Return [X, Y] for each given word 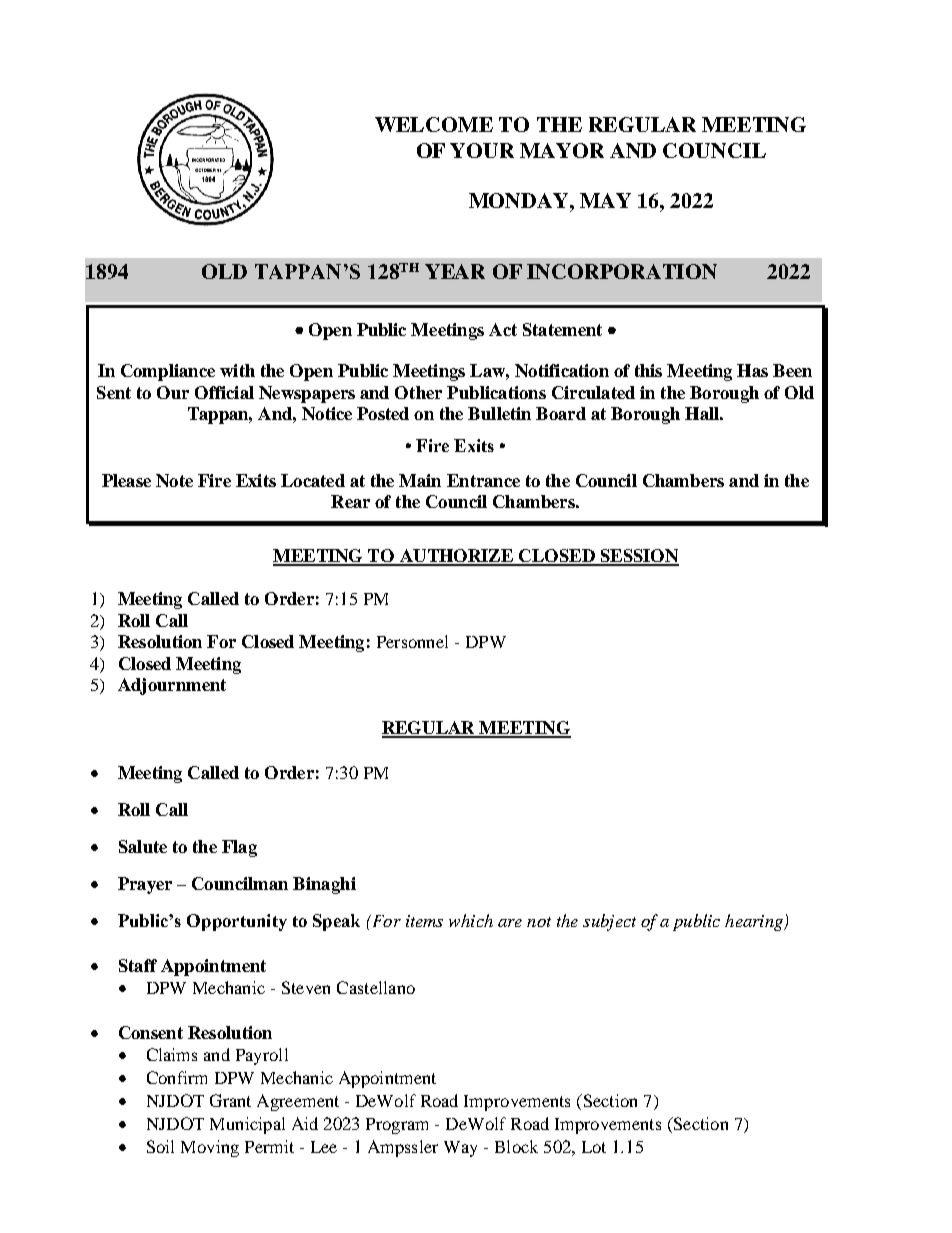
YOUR [482, 150]
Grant [230, 1100]
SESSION [638, 557]
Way [460, 1149]
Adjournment [172, 686]
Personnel [412, 641]
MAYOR [562, 150]
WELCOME [434, 124]
